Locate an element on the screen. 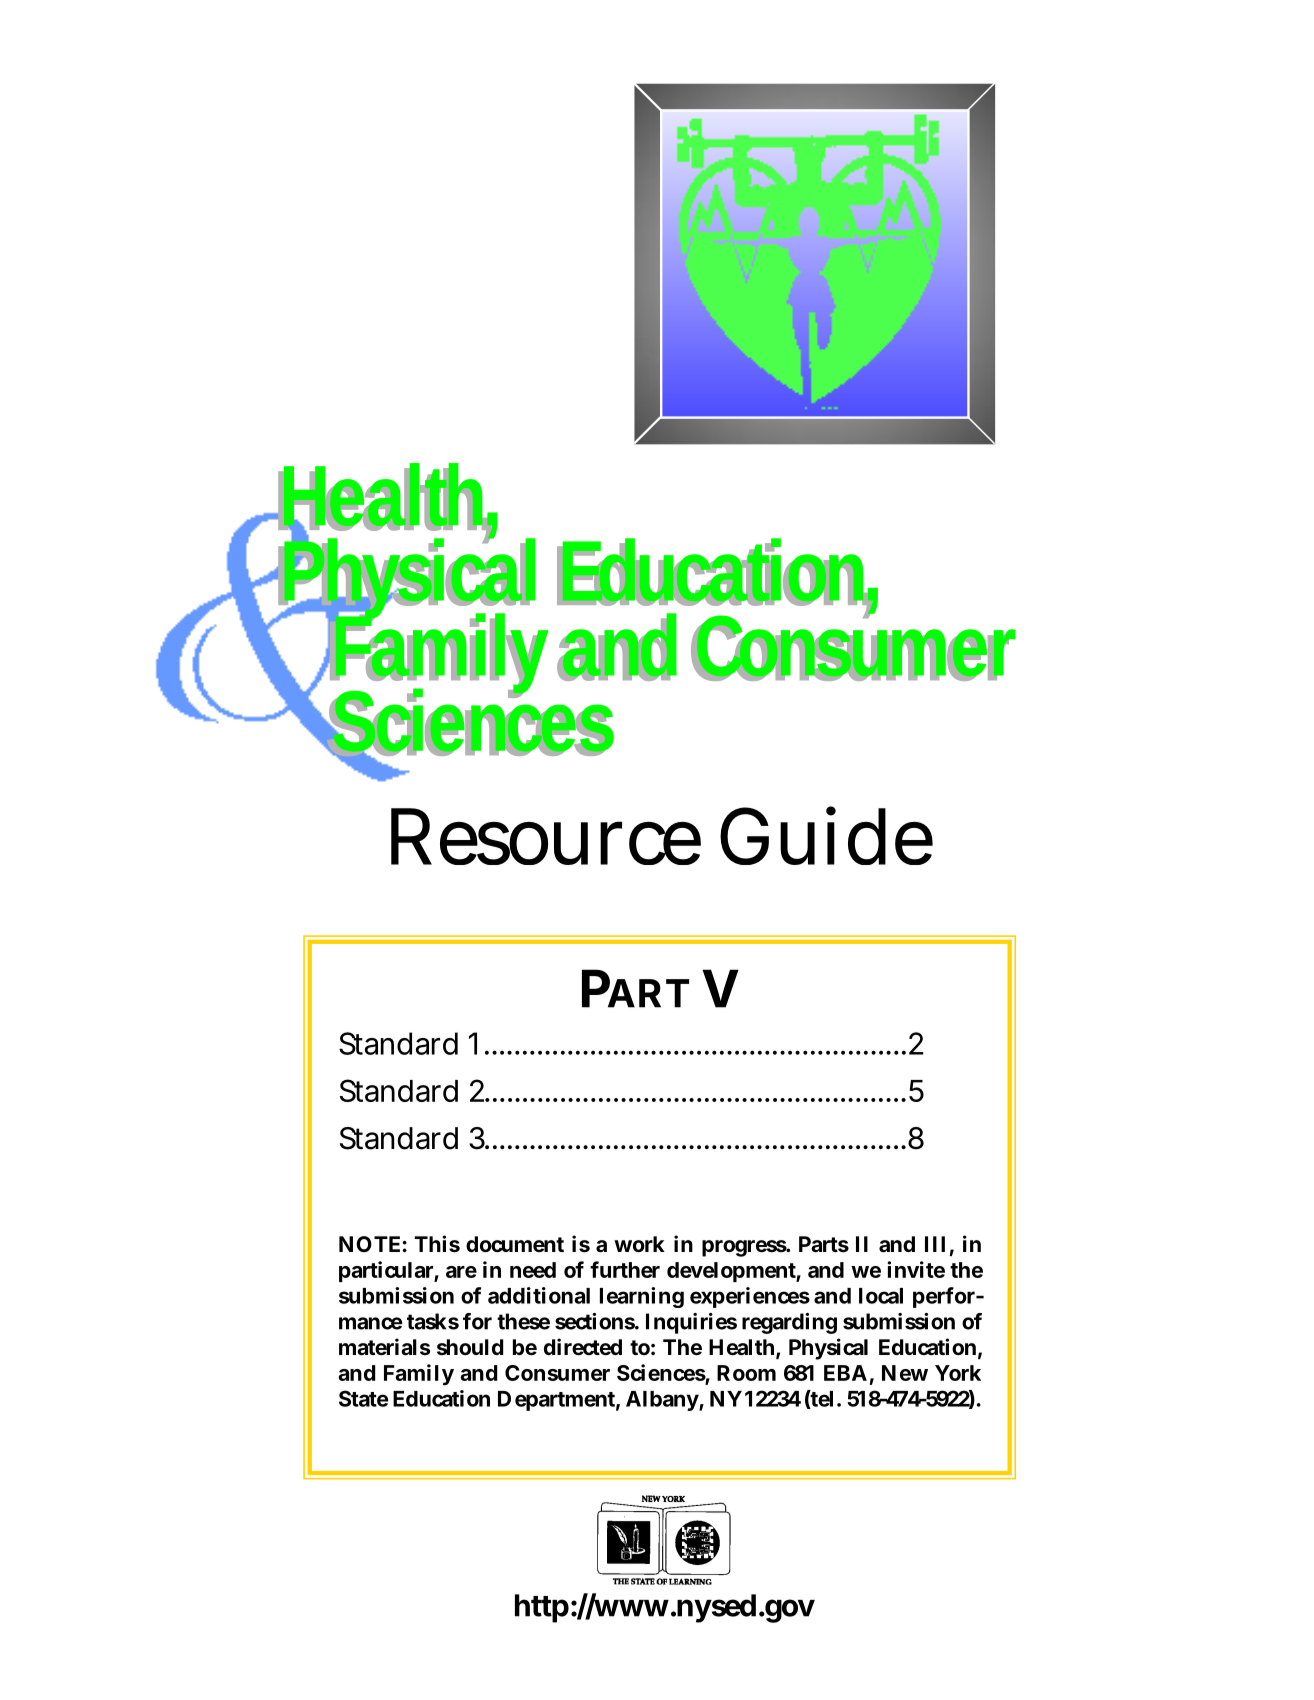 The height and width of the screenshot is (1700, 1314). should is located at coordinates (470, 1347).
